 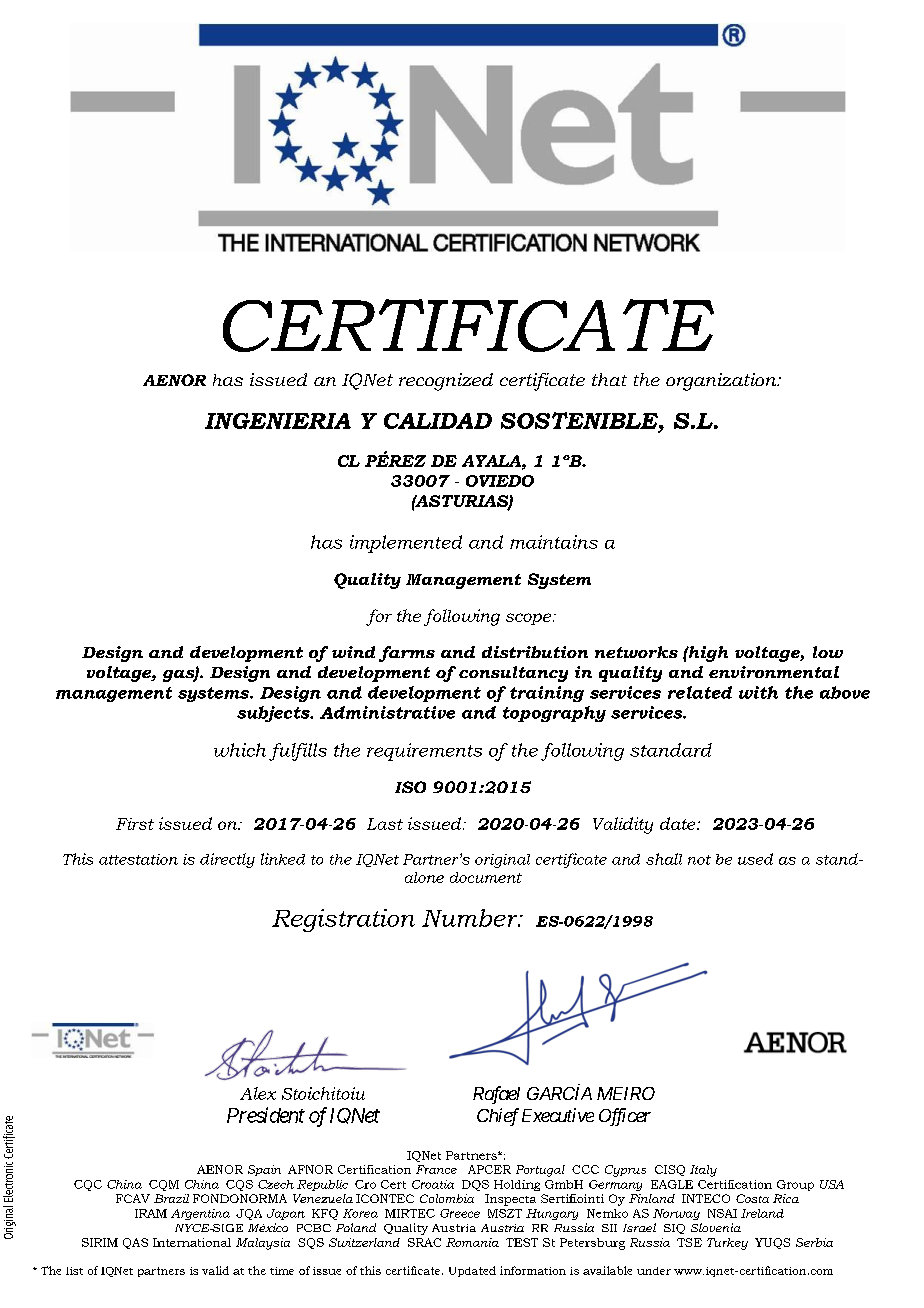 I want to click on recognized, so click(x=446, y=382).
